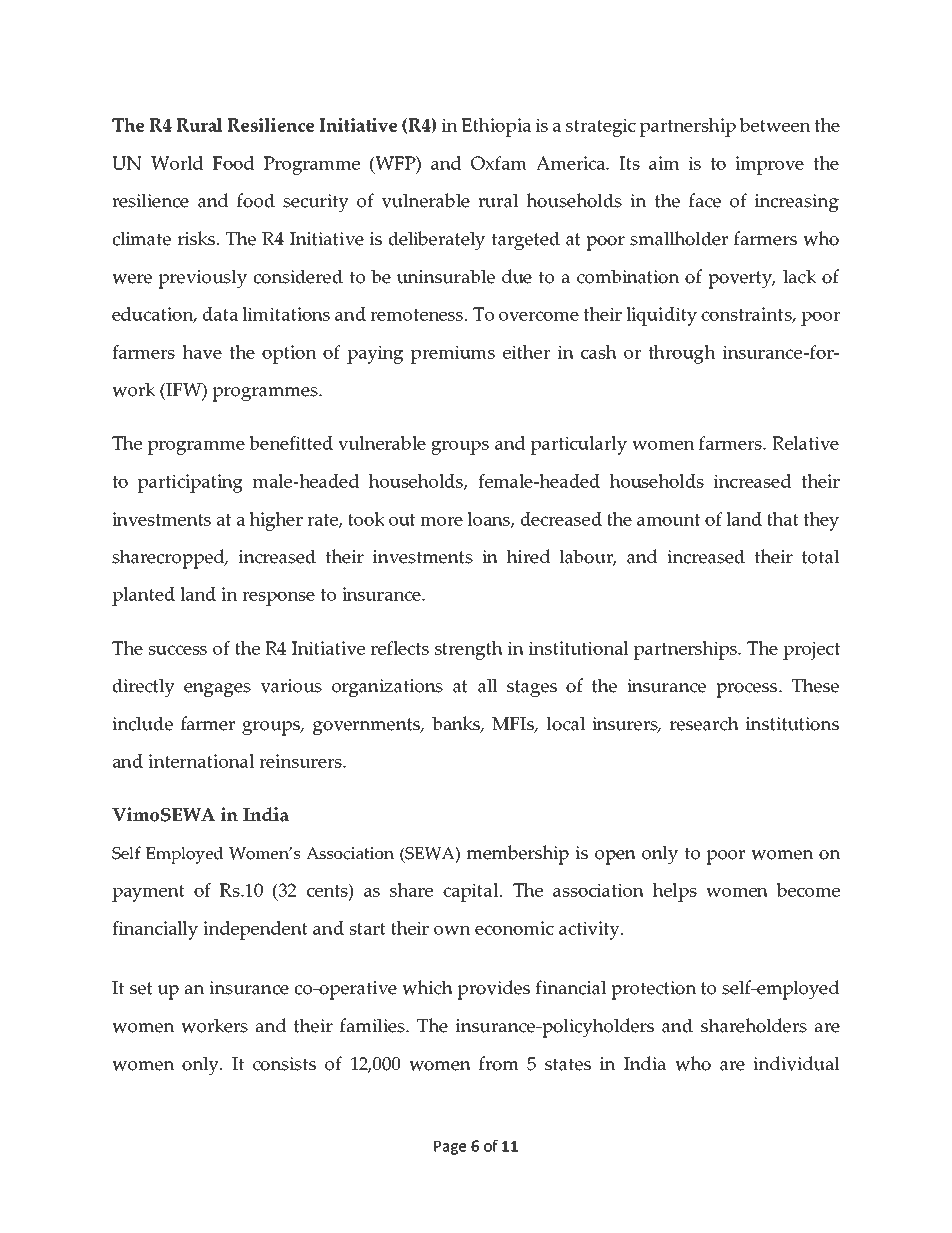  I want to click on helps, so click(675, 892).
